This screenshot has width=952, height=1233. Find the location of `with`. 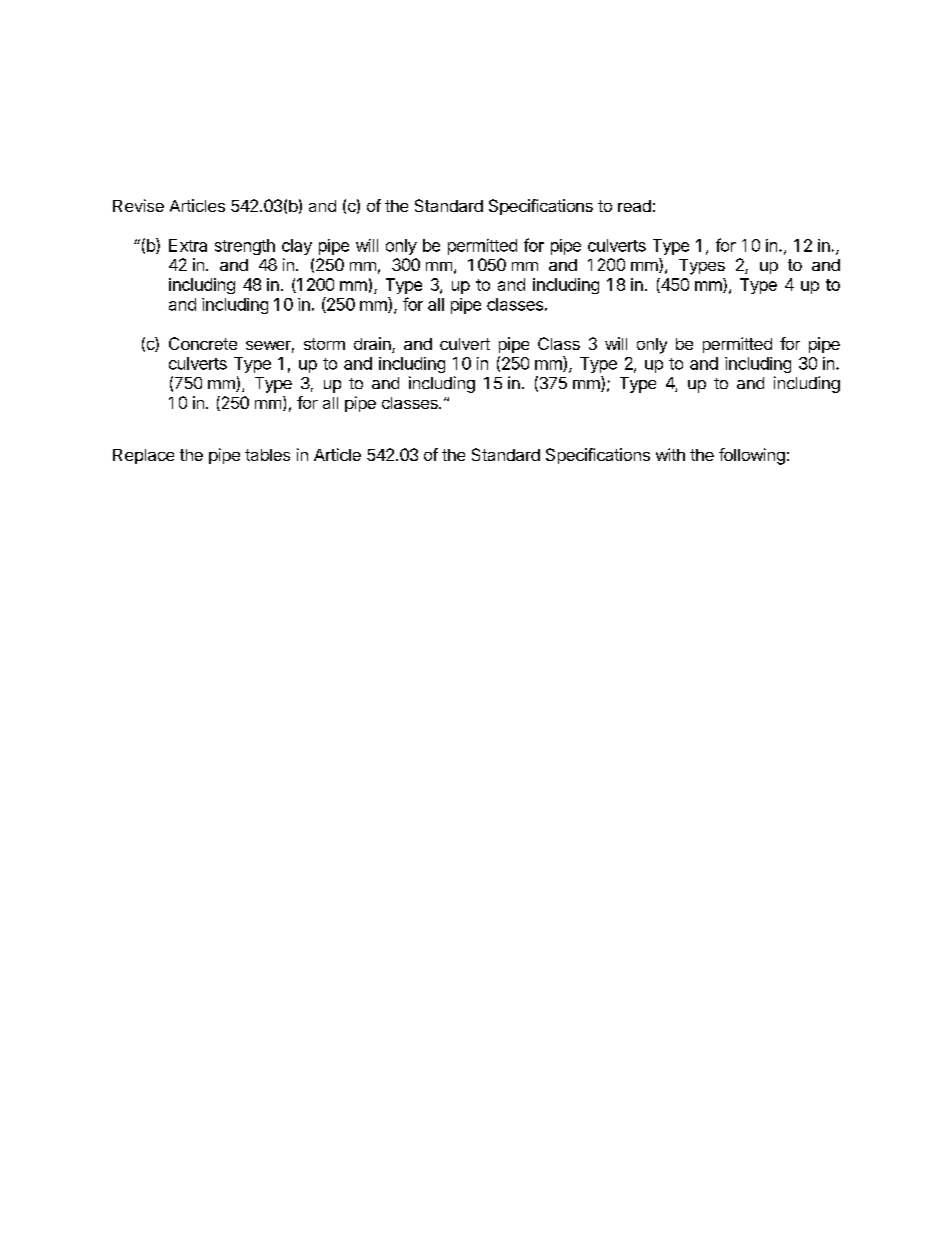

with is located at coordinates (670, 454).
